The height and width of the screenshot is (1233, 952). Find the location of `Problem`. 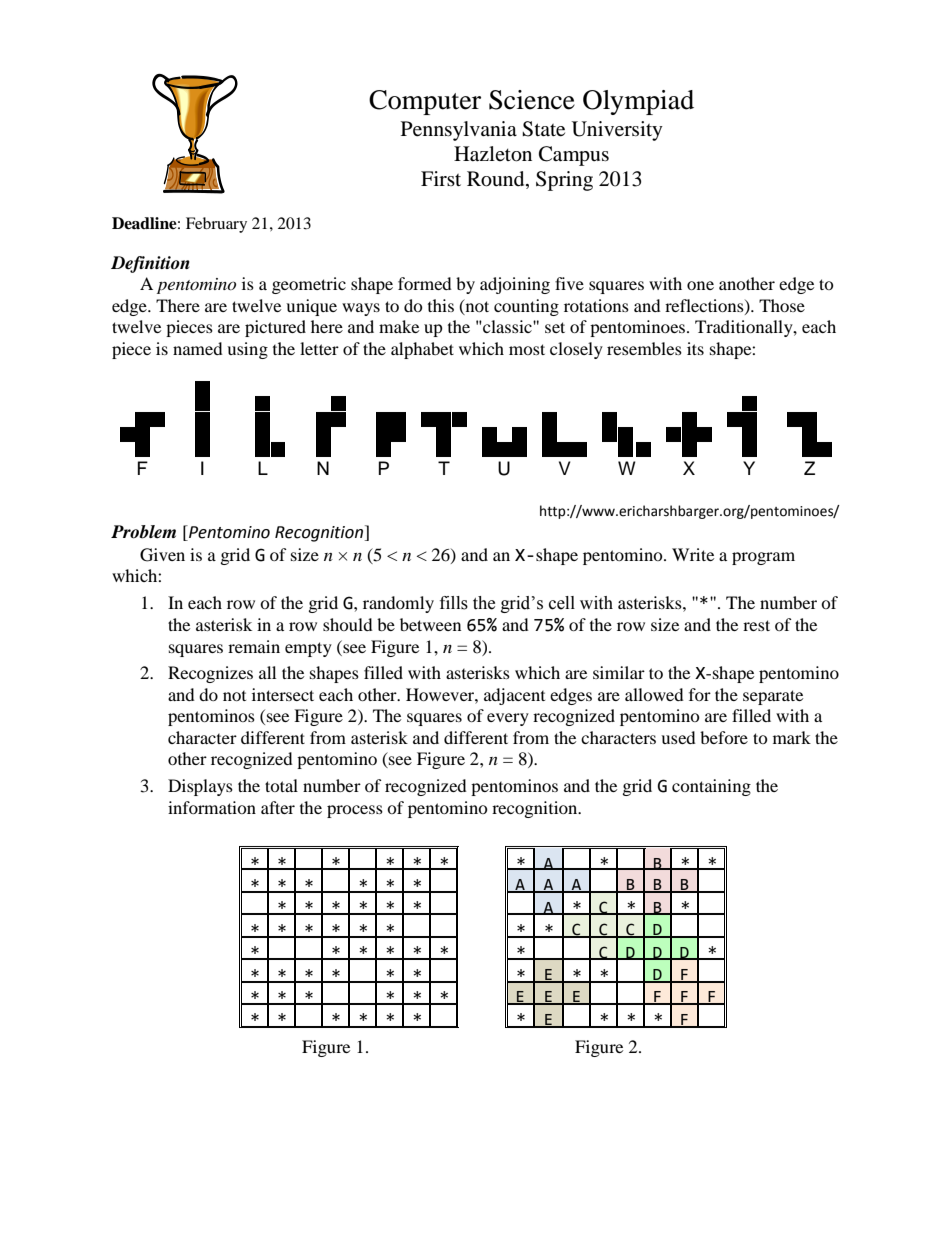

Problem is located at coordinates (143, 532).
